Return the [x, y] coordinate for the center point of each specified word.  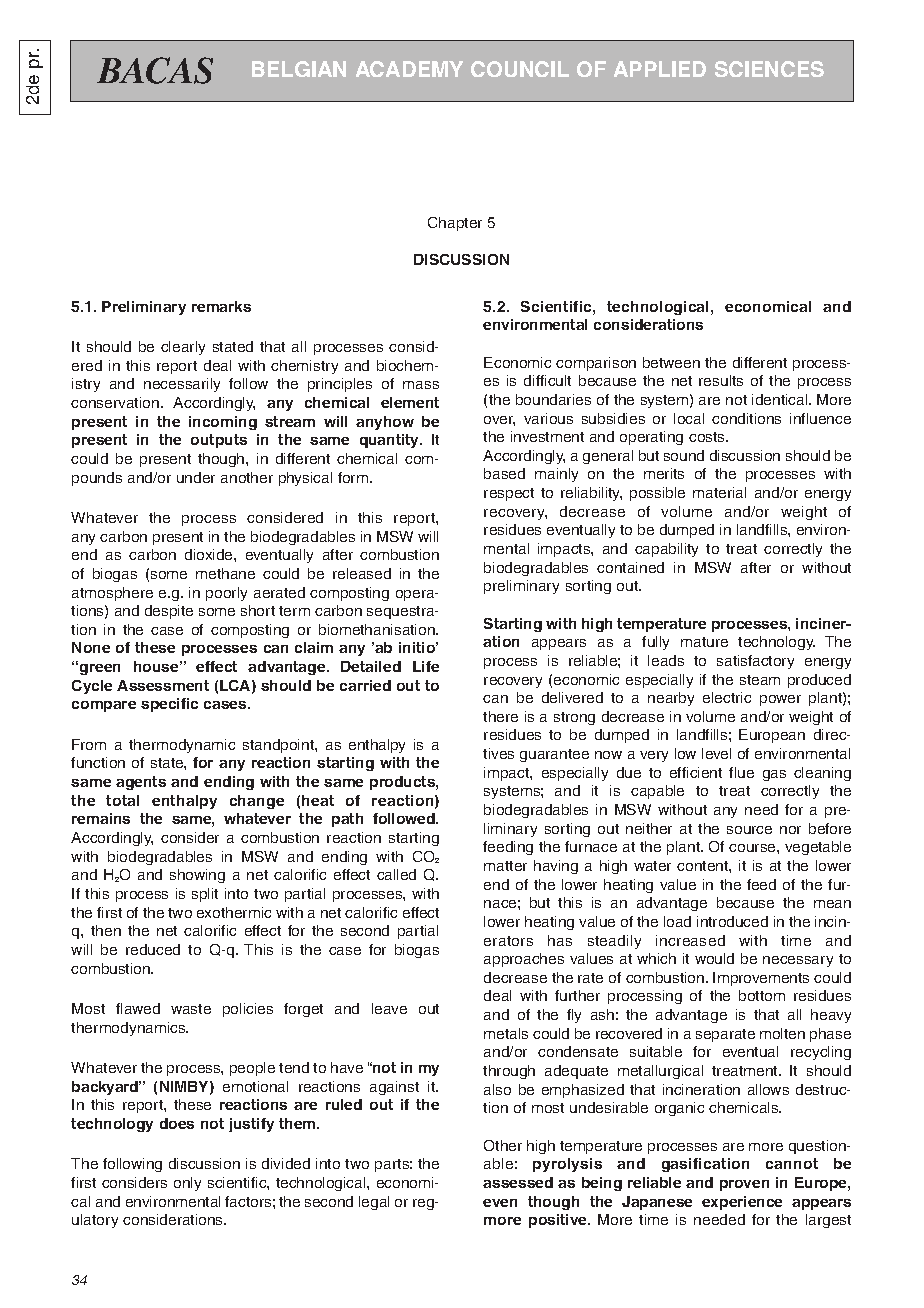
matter [505, 866]
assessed [518, 1182]
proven [744, 1185]
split [205, 895]
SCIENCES [769, 69]
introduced [732, 921]
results [721, 380]
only [187, 1184]
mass [421, 385]
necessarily [182, 385]
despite [169, 612]
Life [426, 666]
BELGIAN [299, 69]
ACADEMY [409, 69]
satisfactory [755, 662]
